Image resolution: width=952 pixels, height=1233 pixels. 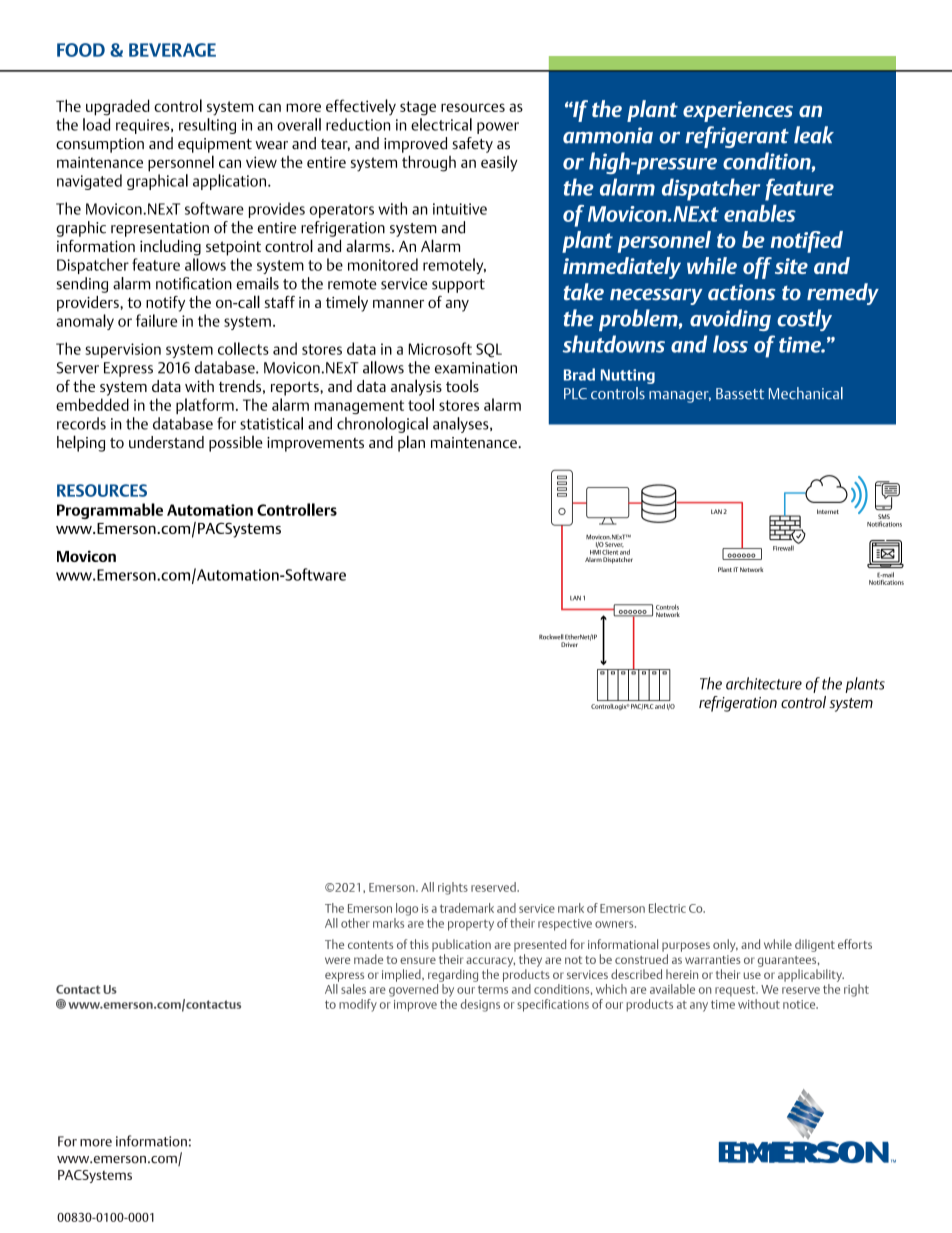 I want to click on were, so click(x=337, y=960).
